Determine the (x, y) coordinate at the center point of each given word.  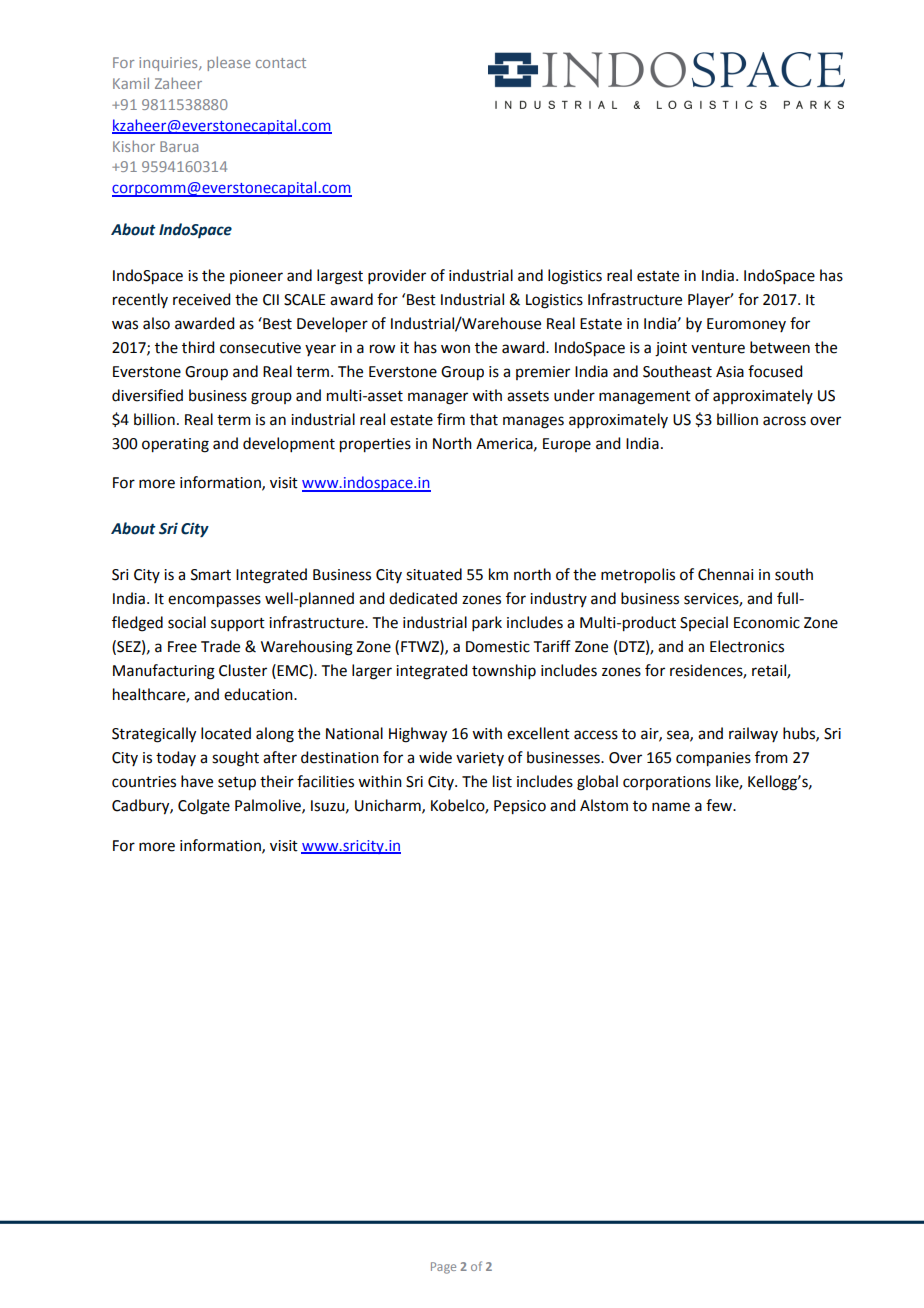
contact (281, 63)
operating (175, 445)
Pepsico (520, 807)
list (502, 781)
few (720, 805)
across (784, 421)
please (229, 63)
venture (718, 348)
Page (443, 1268)
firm (451, 419)
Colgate (204, 807)
